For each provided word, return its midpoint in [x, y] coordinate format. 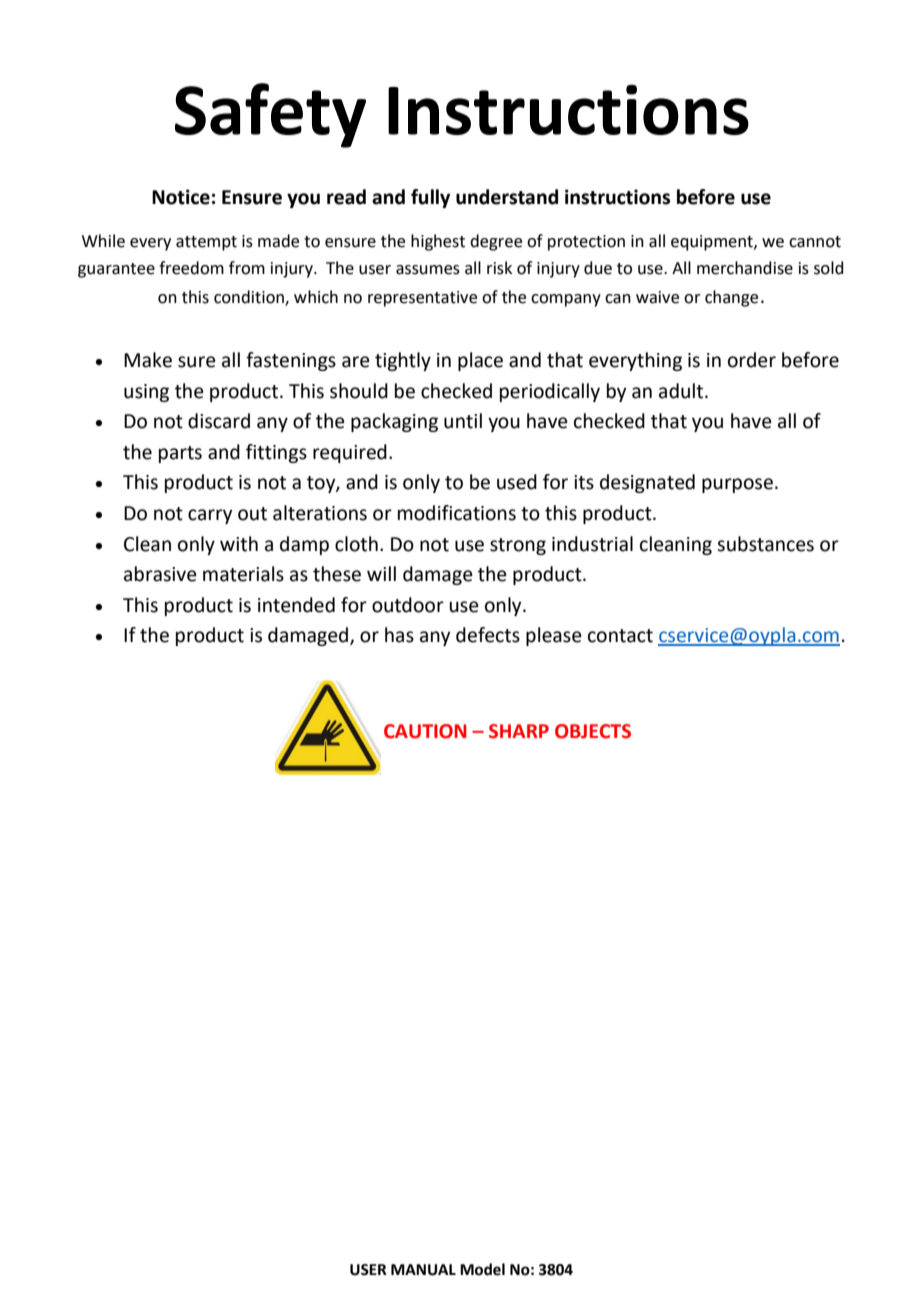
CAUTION [425, 731]
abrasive [160, 574]
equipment [713, 243]
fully [430, 198]
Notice [181, 197]
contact [620, 636]
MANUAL [423, 1270]
